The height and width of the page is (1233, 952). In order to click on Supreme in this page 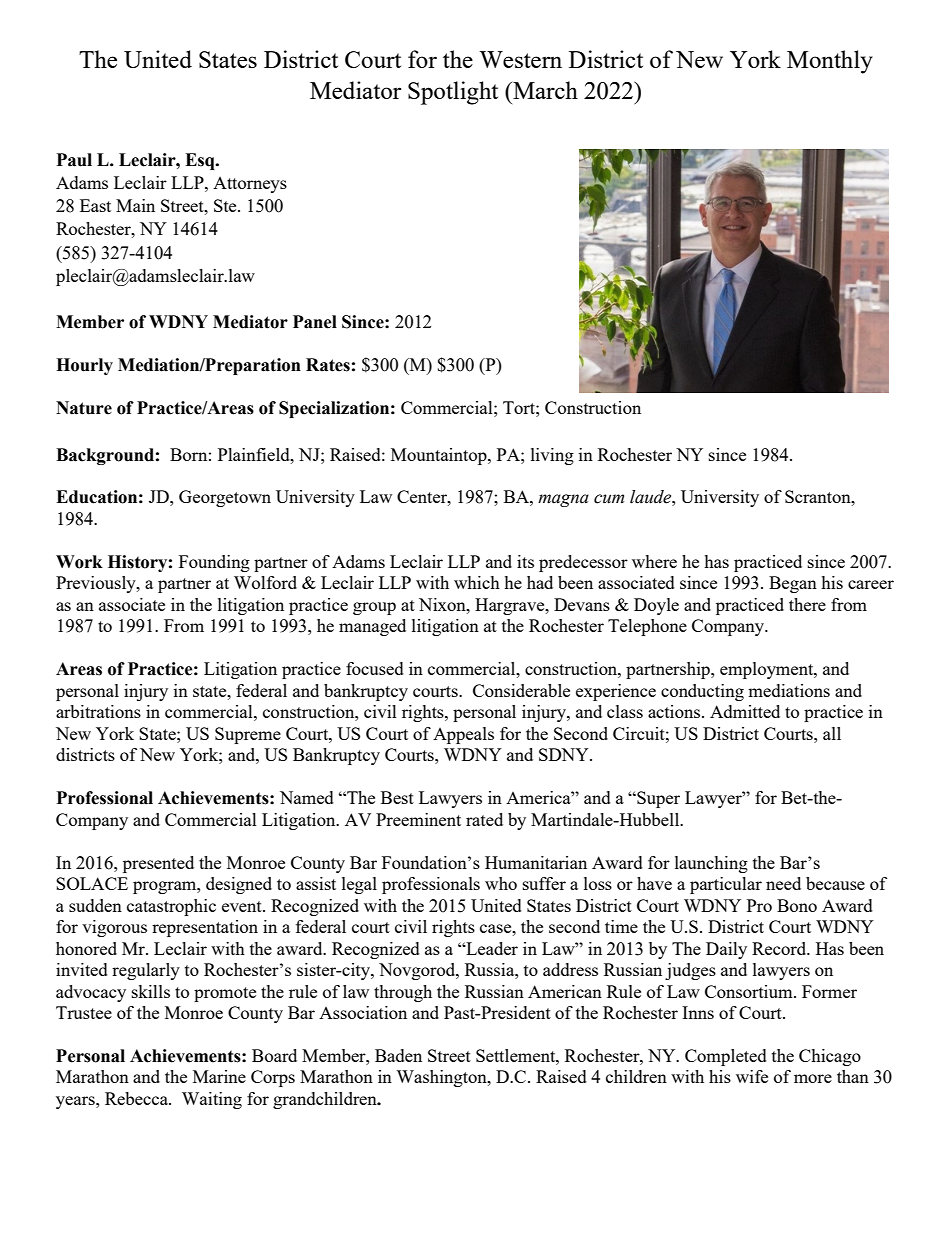, I will do `click(248, 735)`.
